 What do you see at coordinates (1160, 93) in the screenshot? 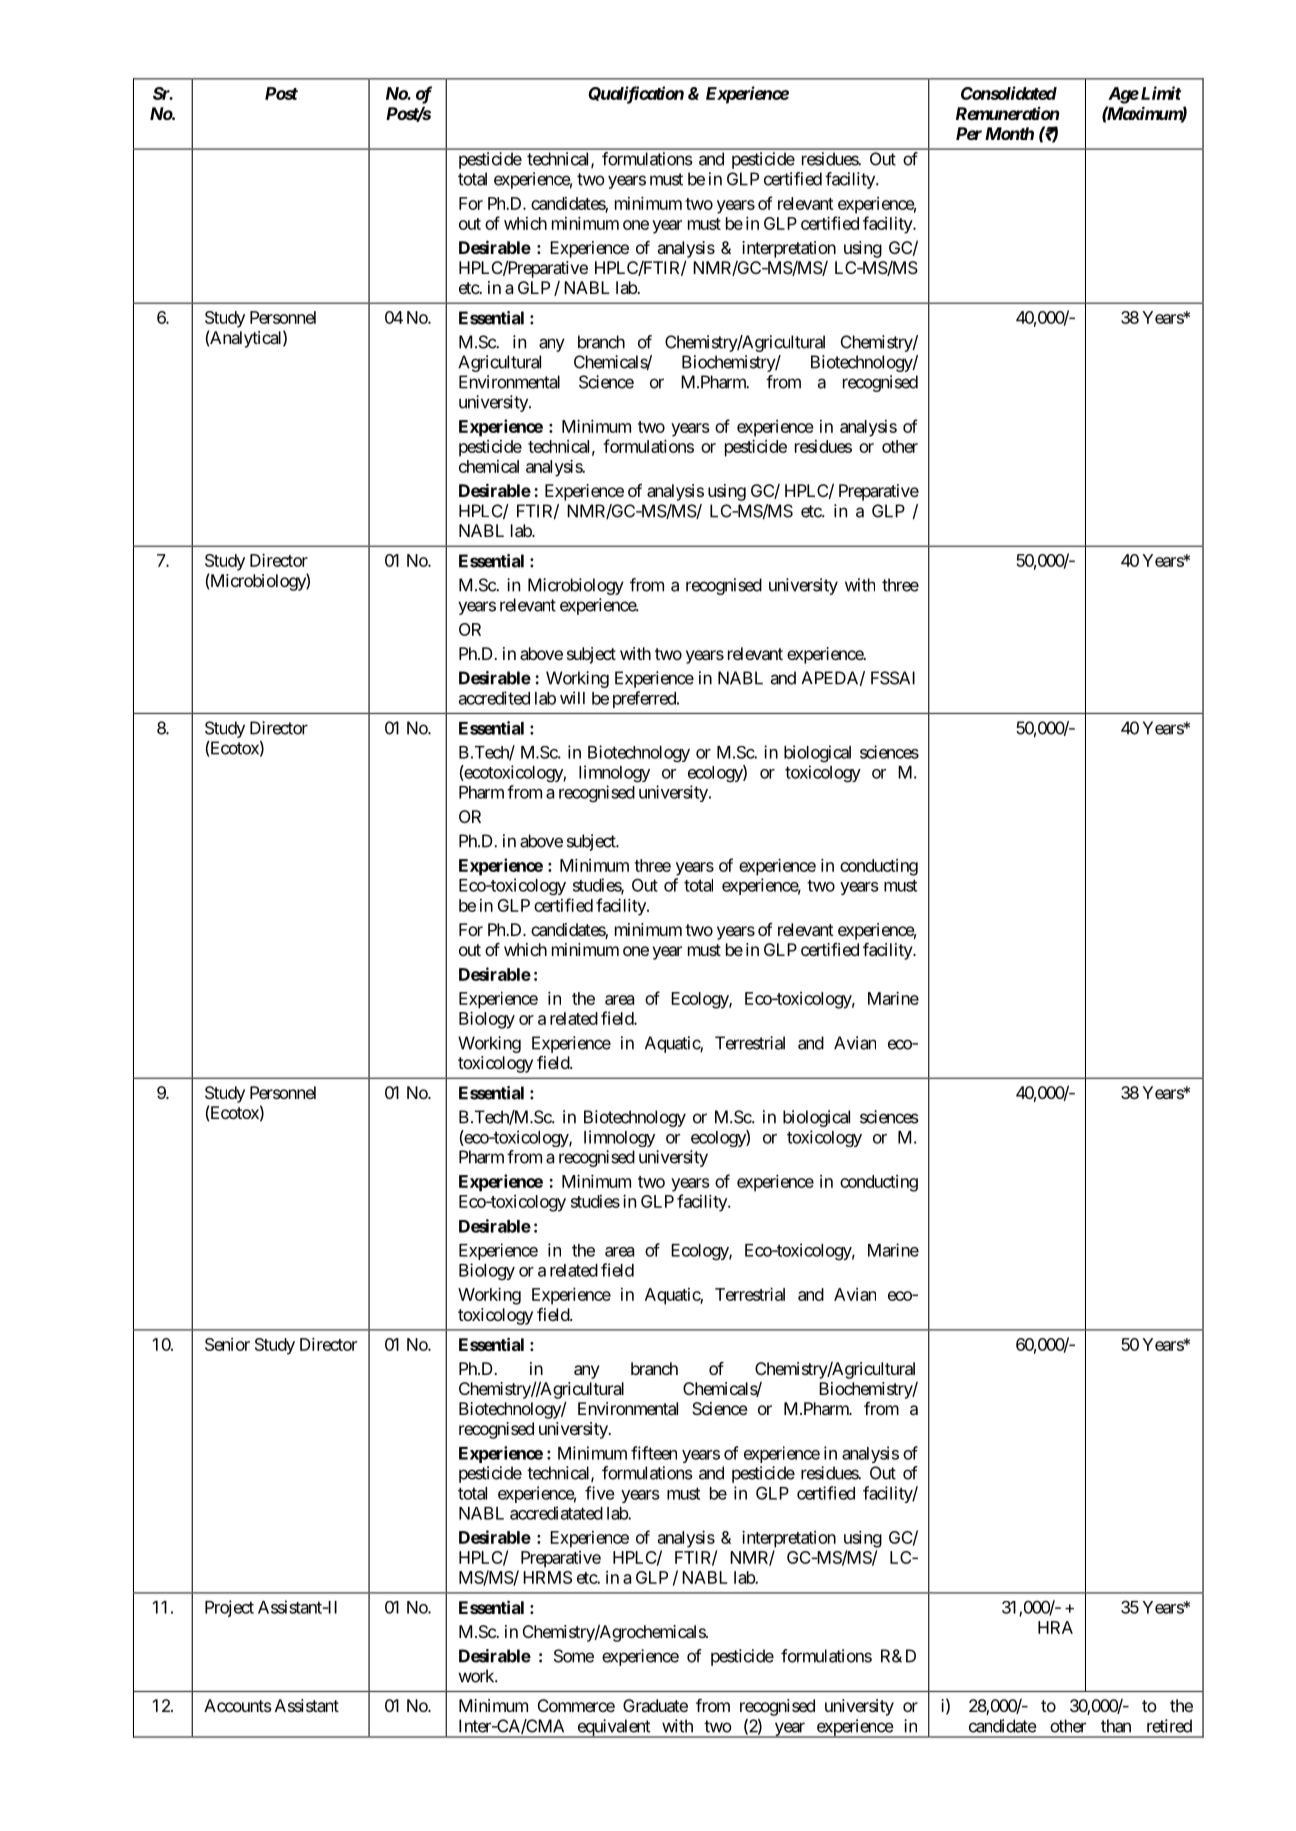
I see `Limit` at bounding box center [1160, 93].
